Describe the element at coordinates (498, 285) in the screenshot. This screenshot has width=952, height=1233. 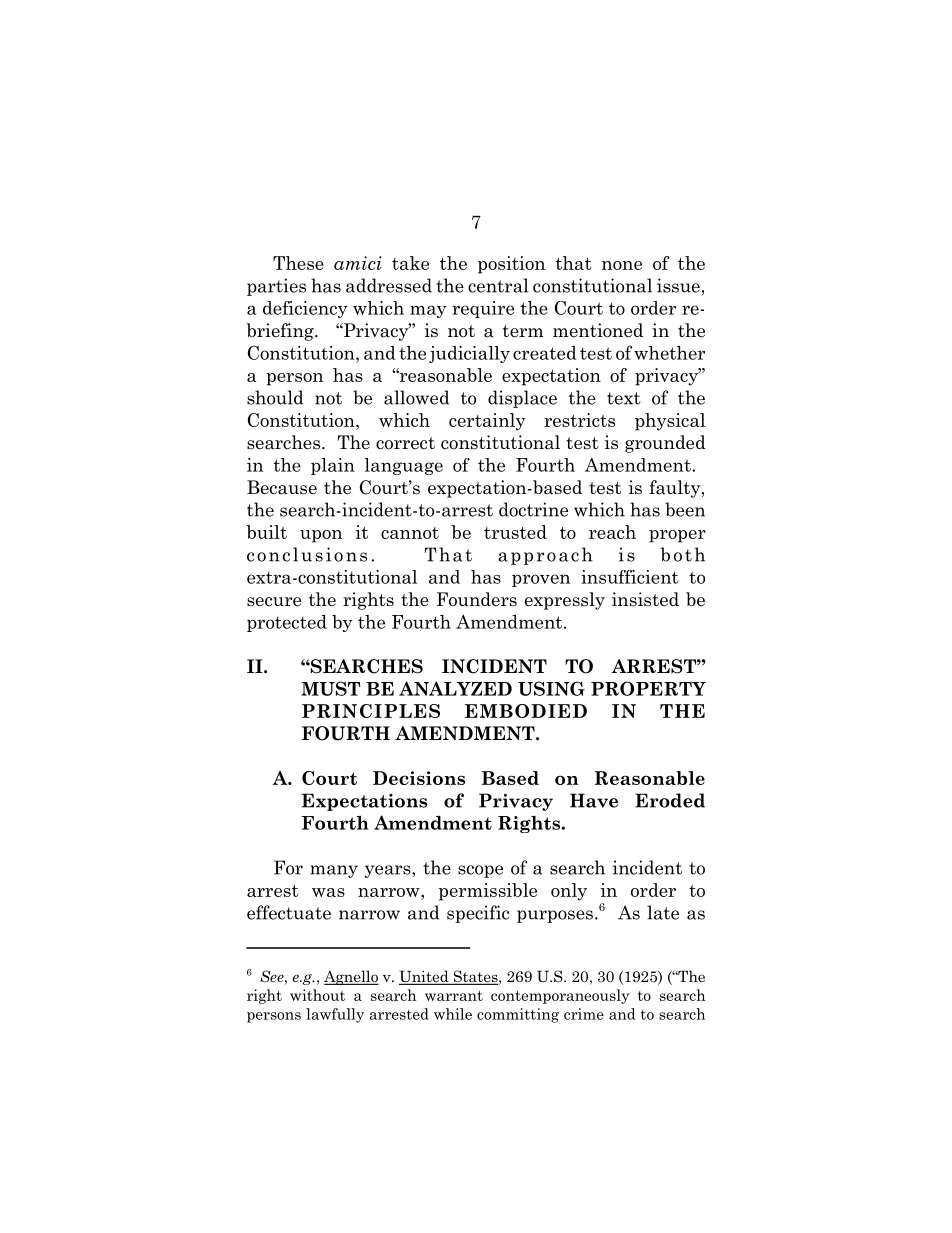
I see `central` at that location.
